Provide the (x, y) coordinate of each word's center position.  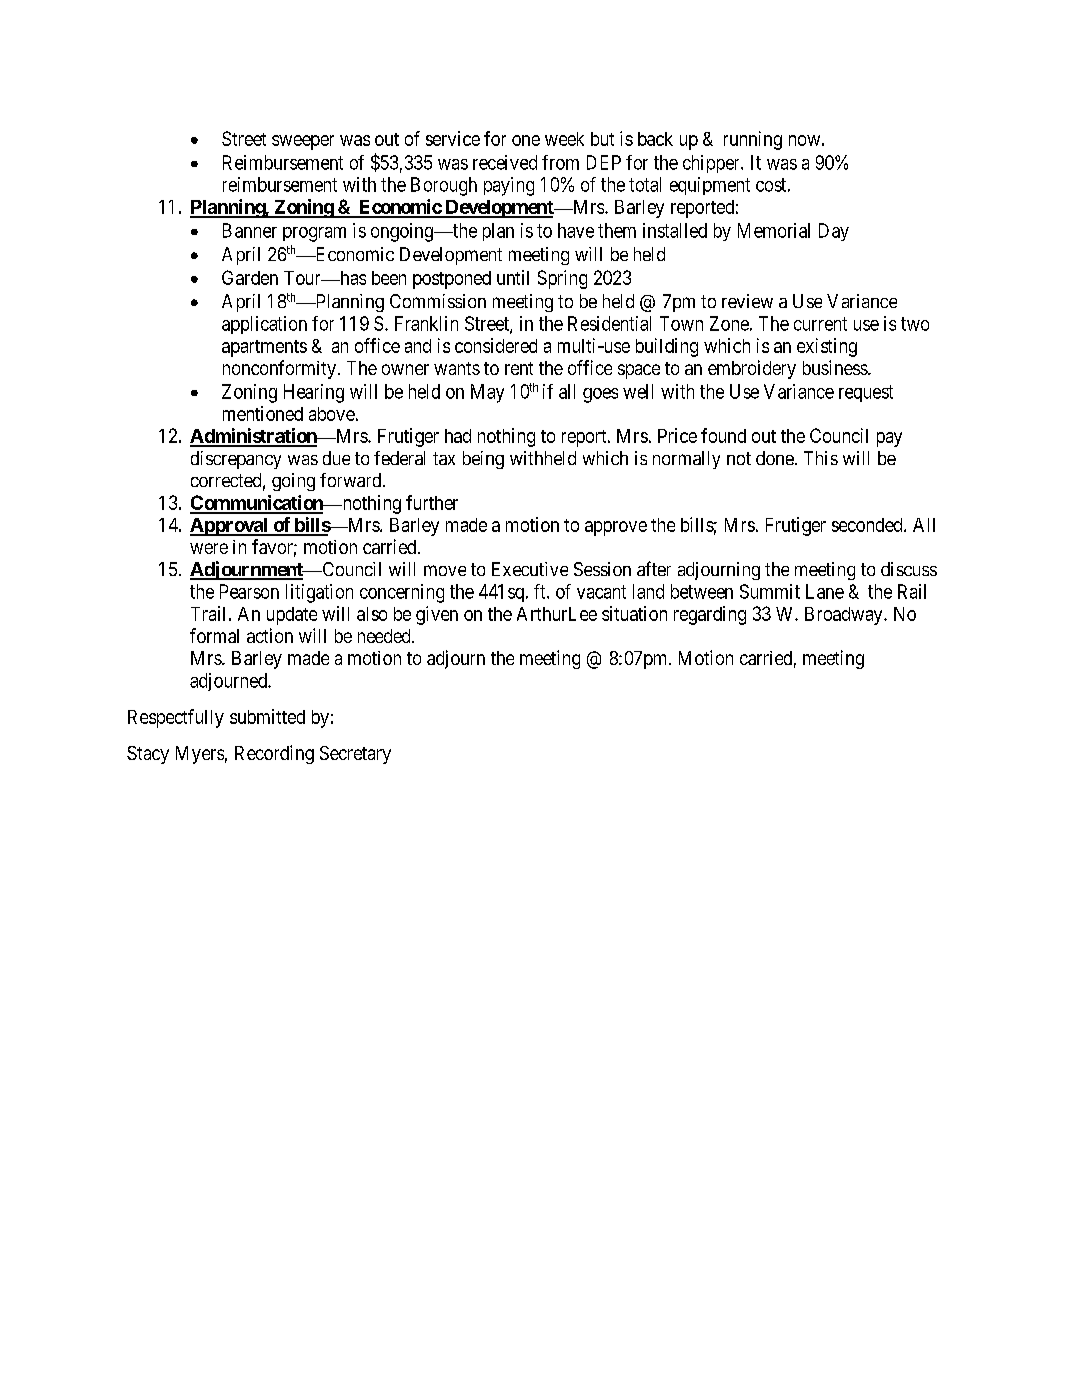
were (209, 548)
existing (827, 347)
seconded (868, 525)
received (505, 162)
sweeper (303, 142)
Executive (530, 569)
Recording (274, 754)
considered (496, 345)
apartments (264, 348)
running (753, 140)
